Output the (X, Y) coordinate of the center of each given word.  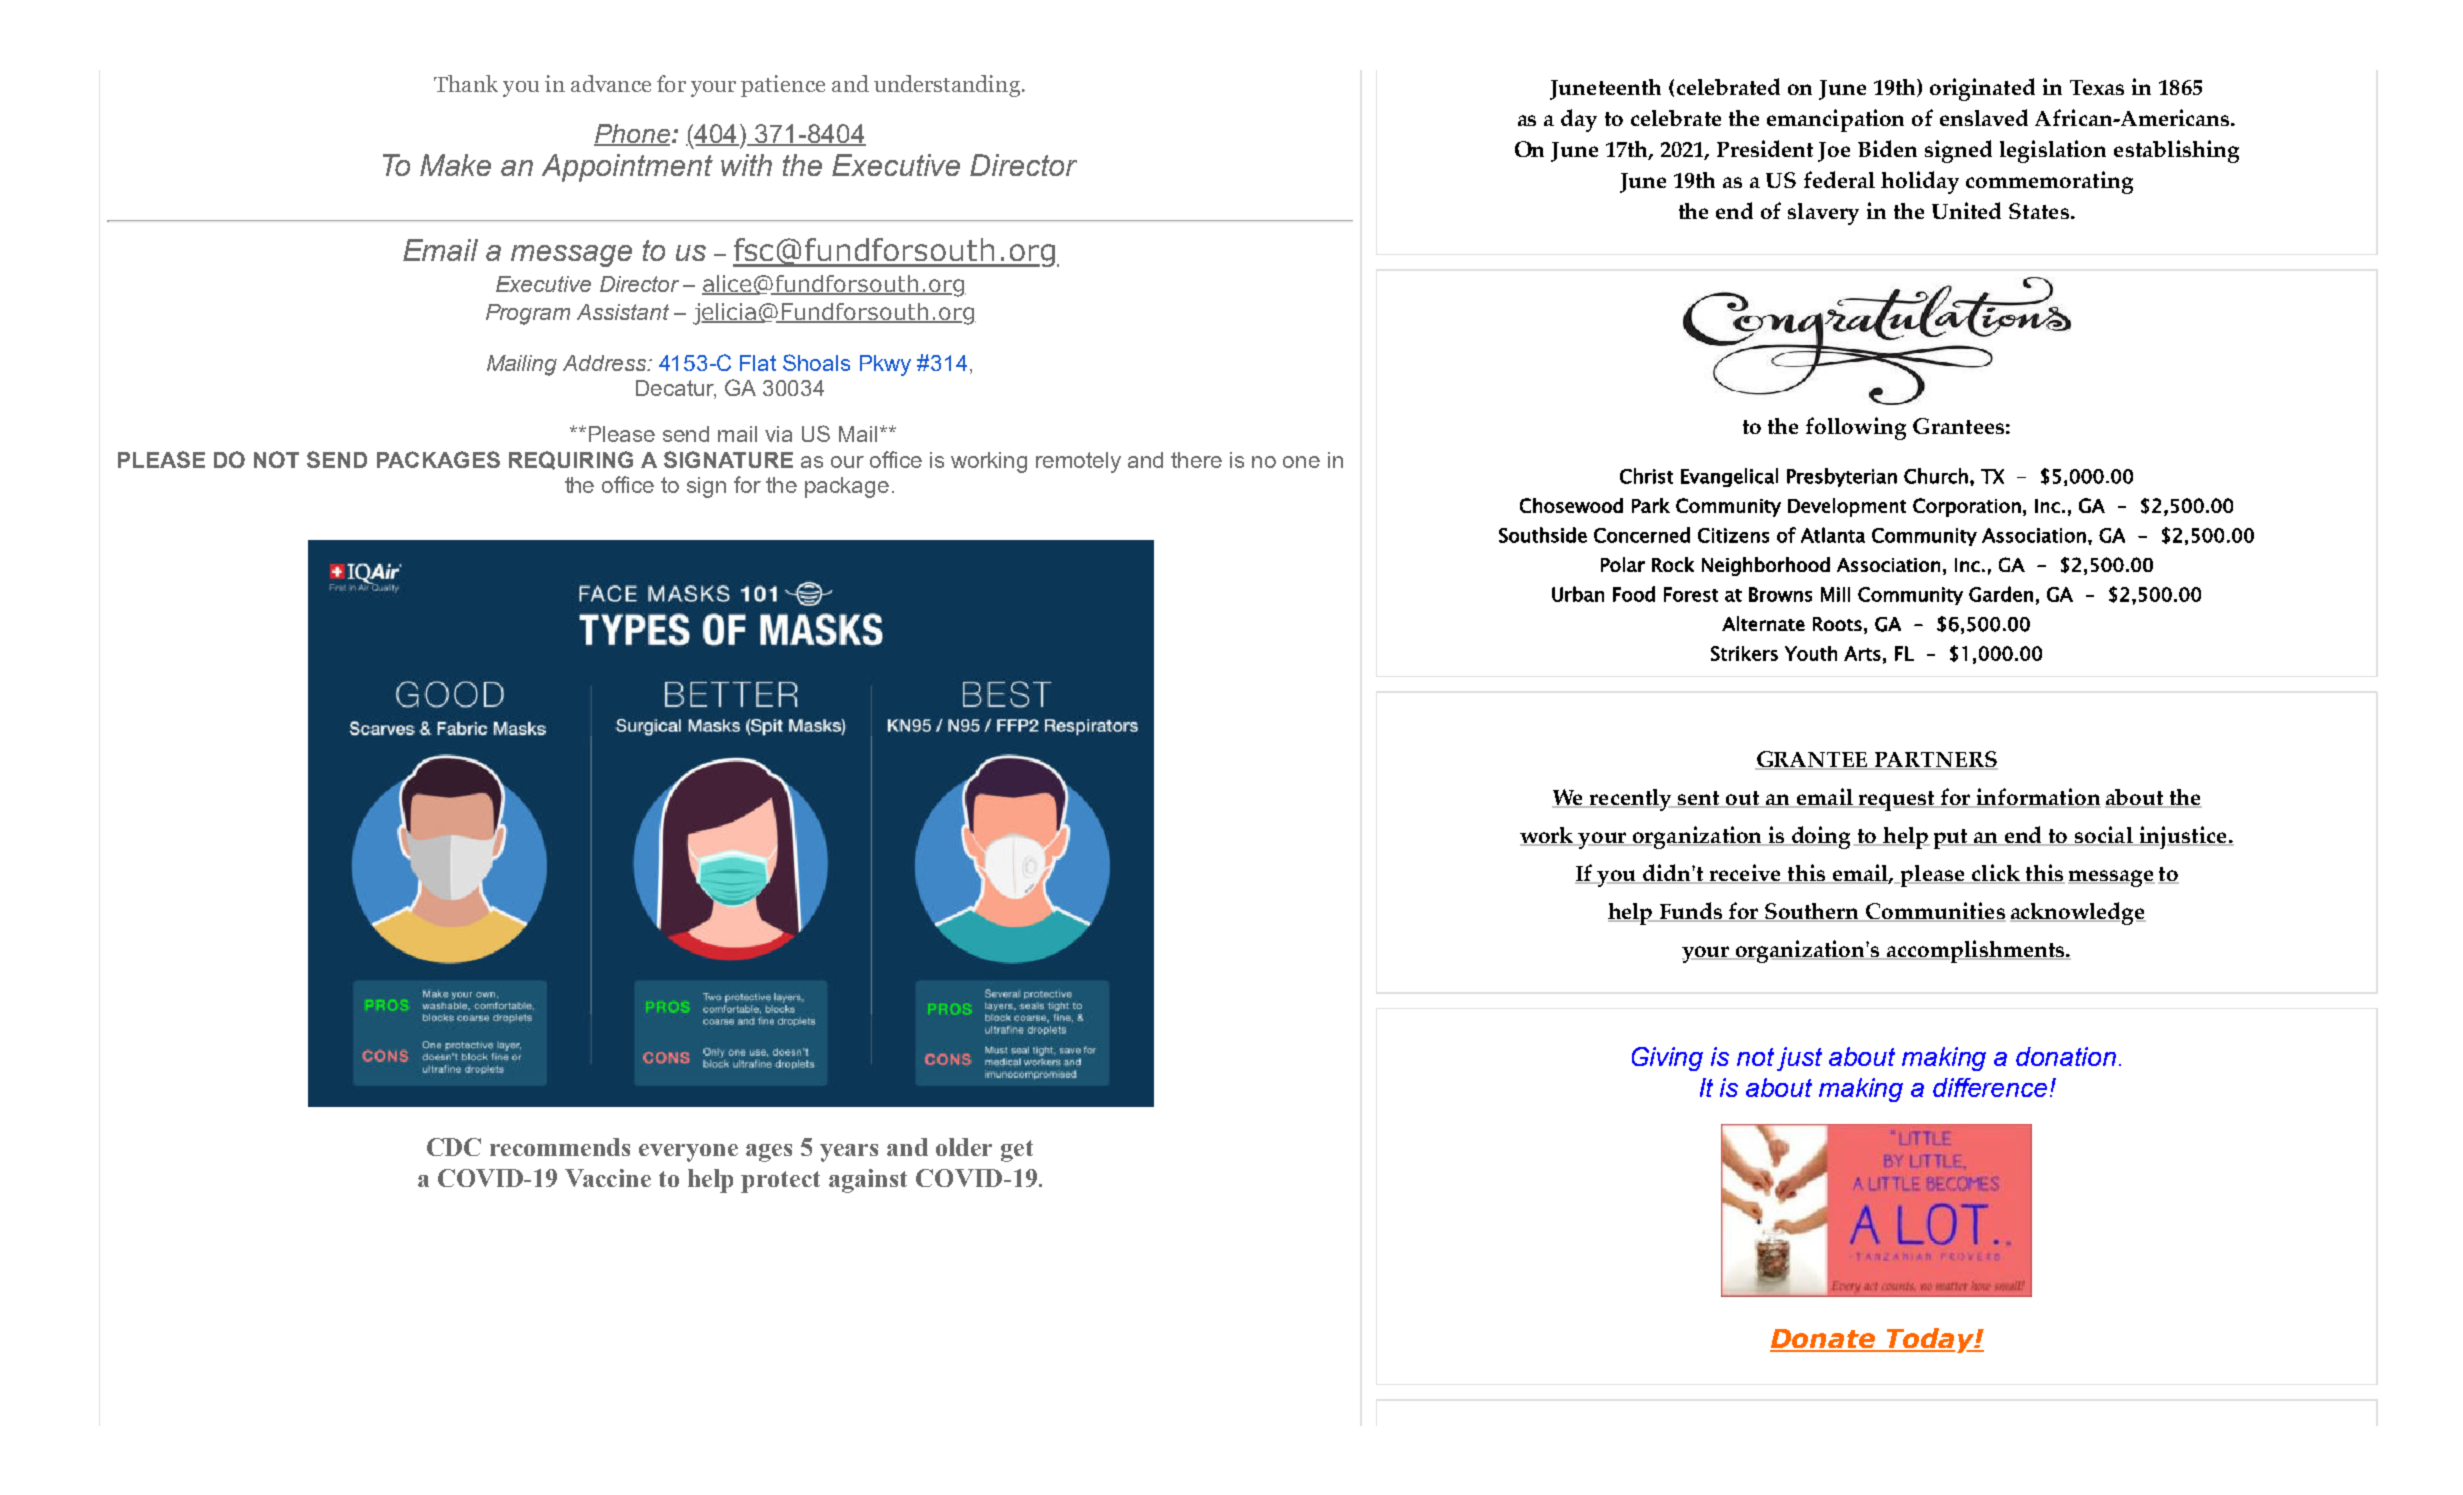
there (1196, 460)
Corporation (1967, 507)
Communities (1935, 912)
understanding (947, 86)
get (1017, 1151)
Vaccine (608, 1178)
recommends (560, 1147)
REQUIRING (571, 460)
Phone (632, 134)
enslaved (1984, 117)
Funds (1691, 912)
